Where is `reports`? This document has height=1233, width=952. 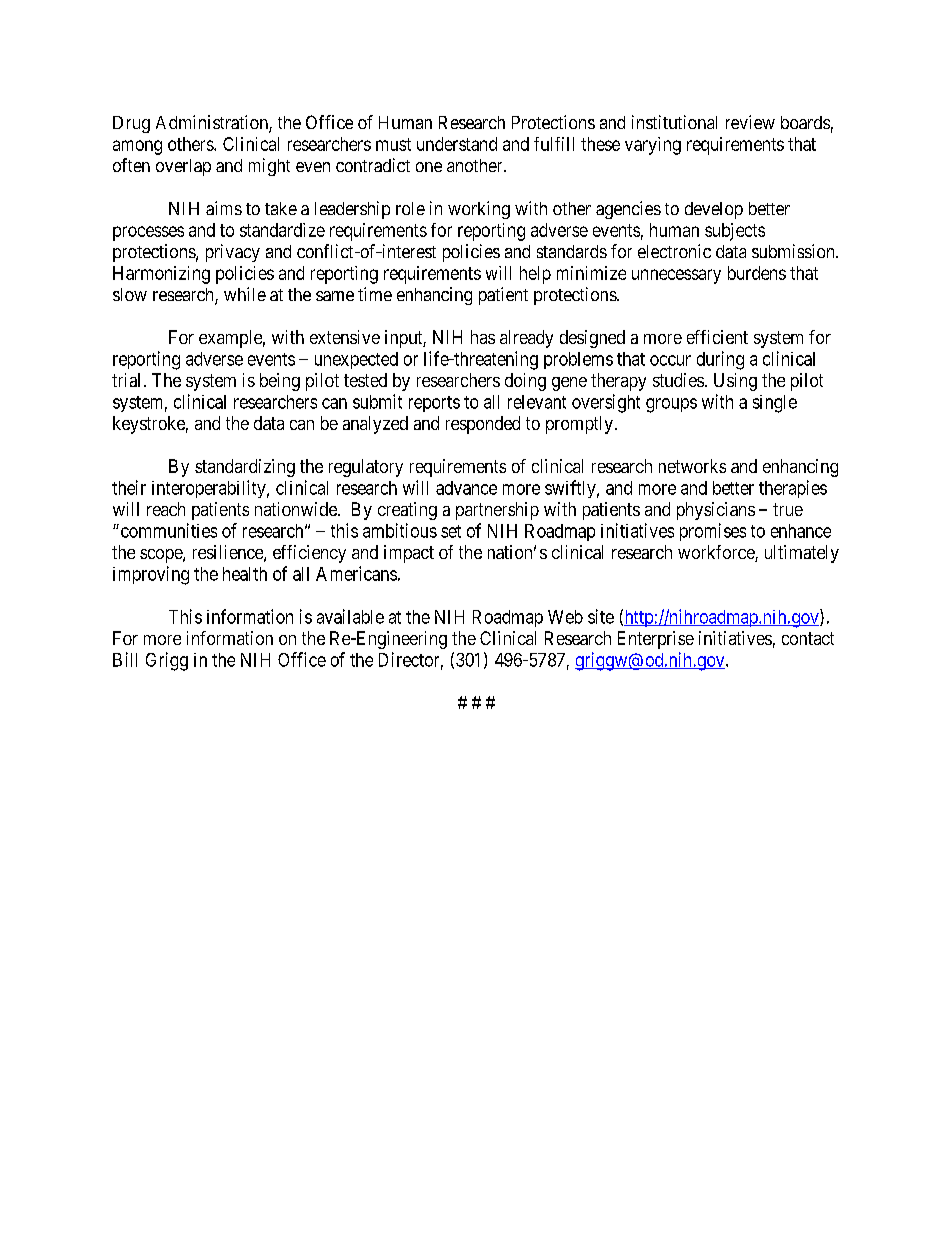 reports is located at coordinates (434, 404).
